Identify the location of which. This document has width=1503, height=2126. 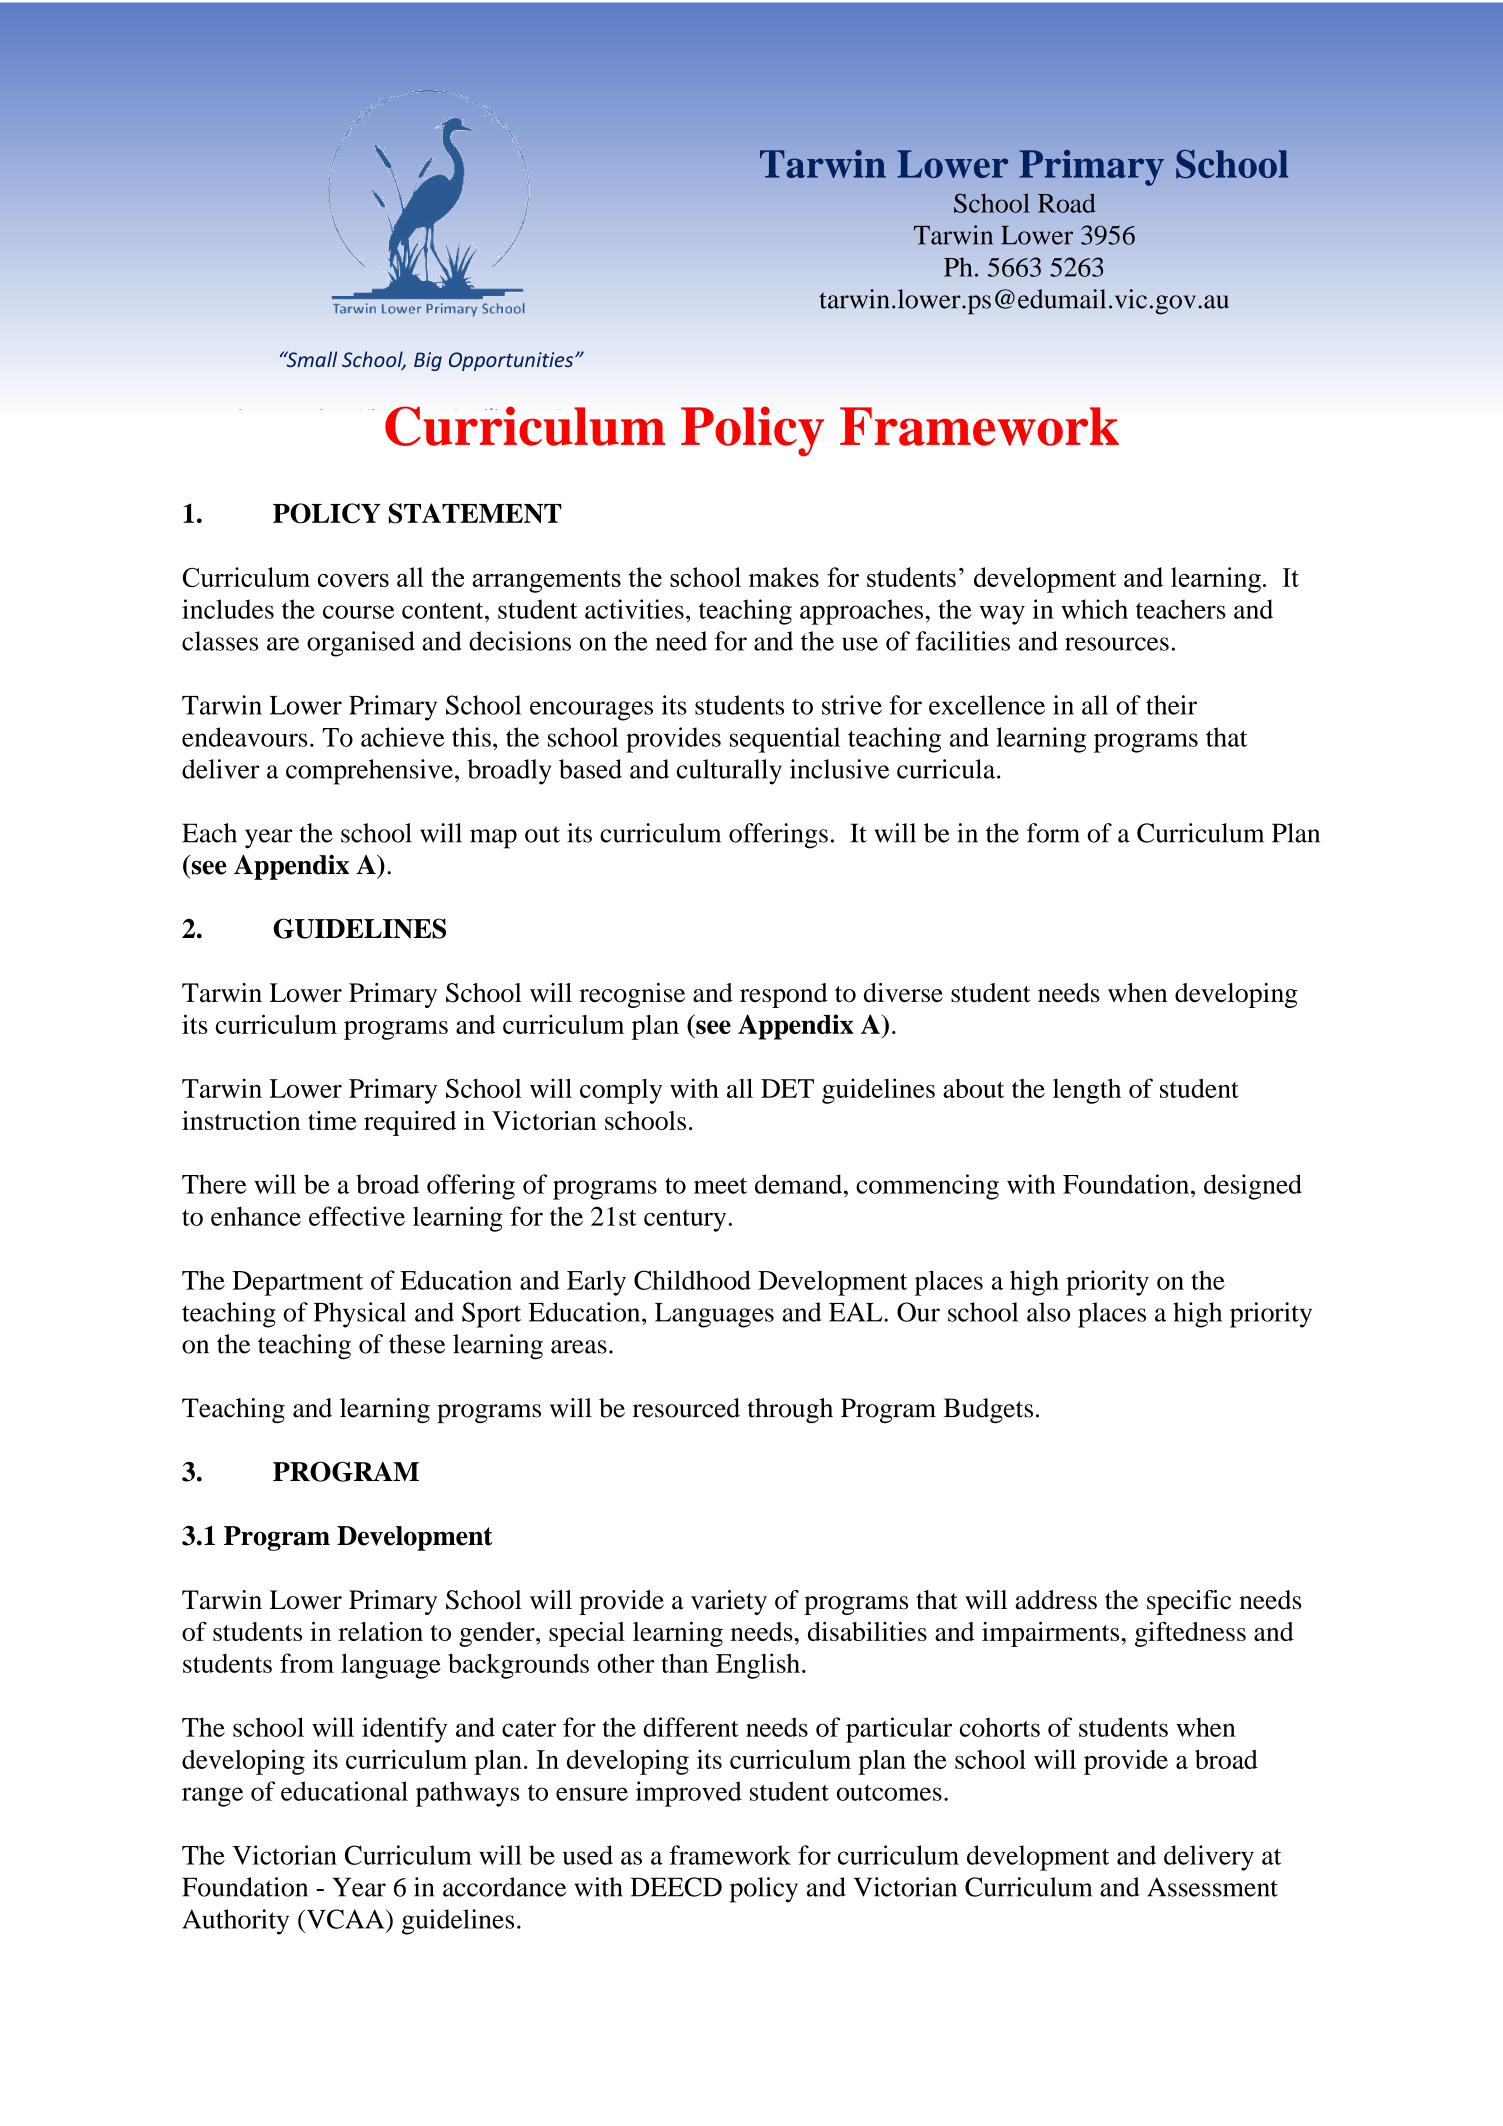
(1094, 609).
